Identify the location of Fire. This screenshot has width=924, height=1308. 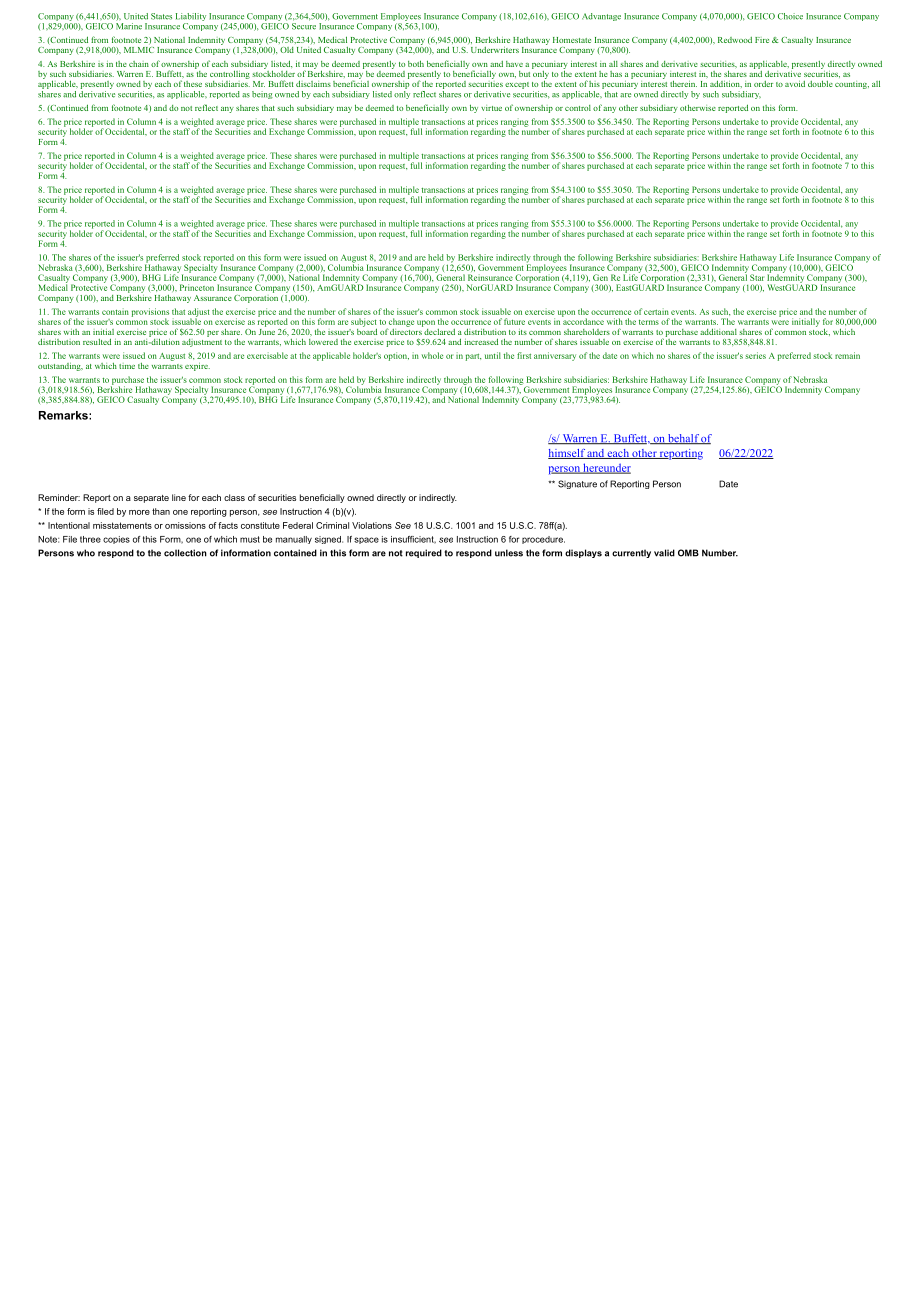
(762, 40).
